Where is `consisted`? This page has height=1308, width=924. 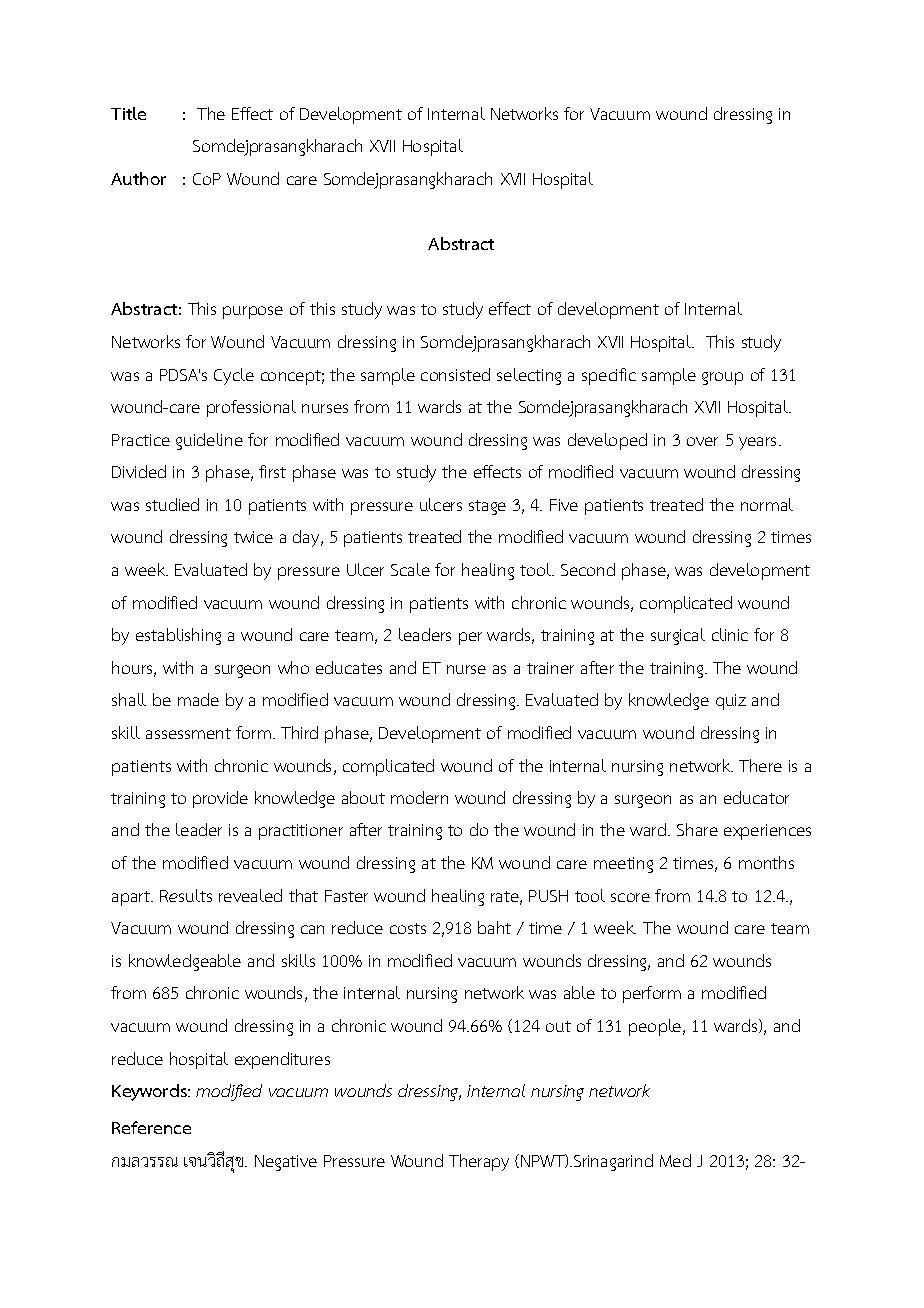 consisted is located at coordinates (455, 374).
